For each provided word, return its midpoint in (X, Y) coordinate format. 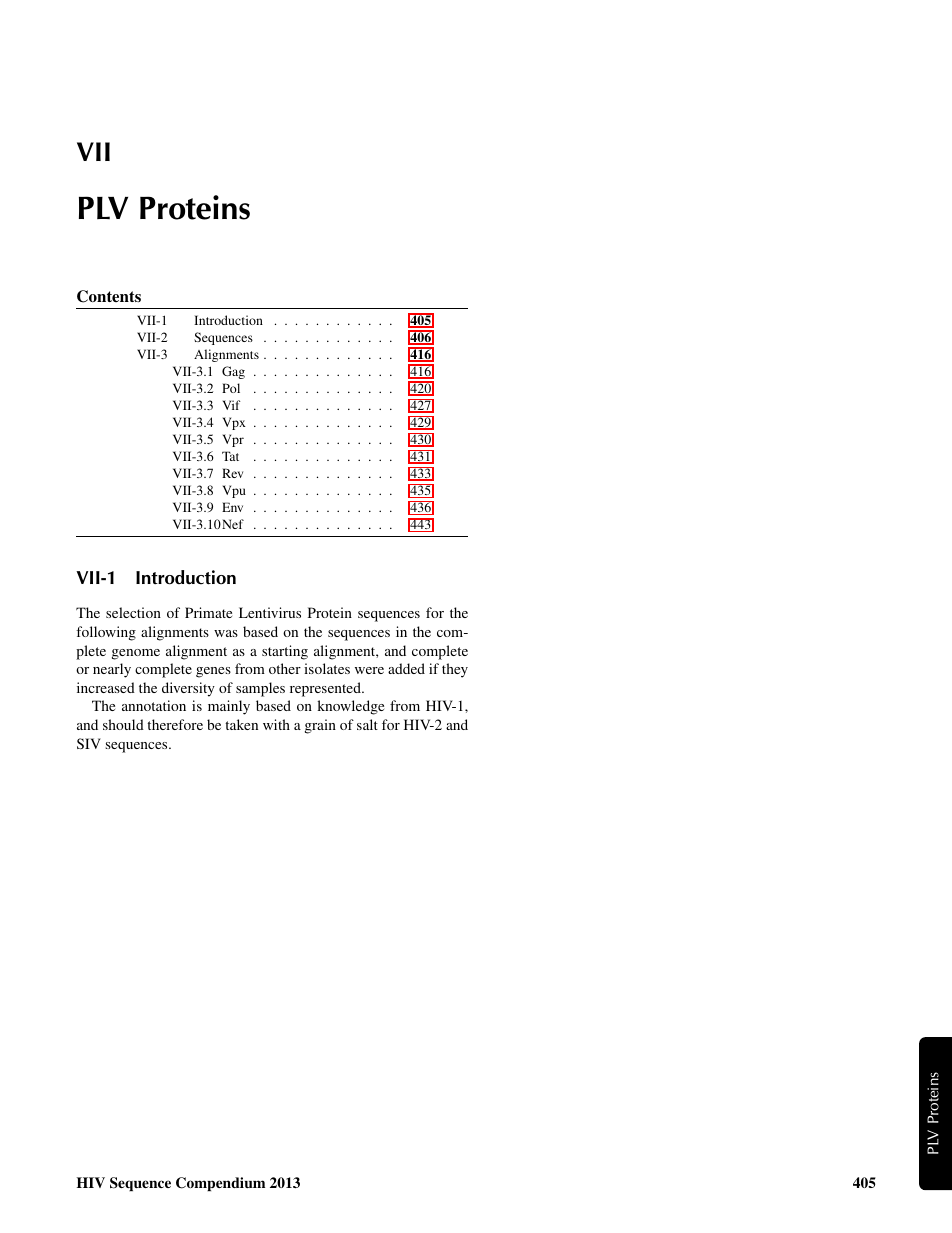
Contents (109, 296)
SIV (89, 743)
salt (367, 724)
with (276, 724)
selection (133, 612)
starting (285, 652)
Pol (231, 388)
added (406, 668)
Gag (233, 372)
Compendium (220, 1184)
